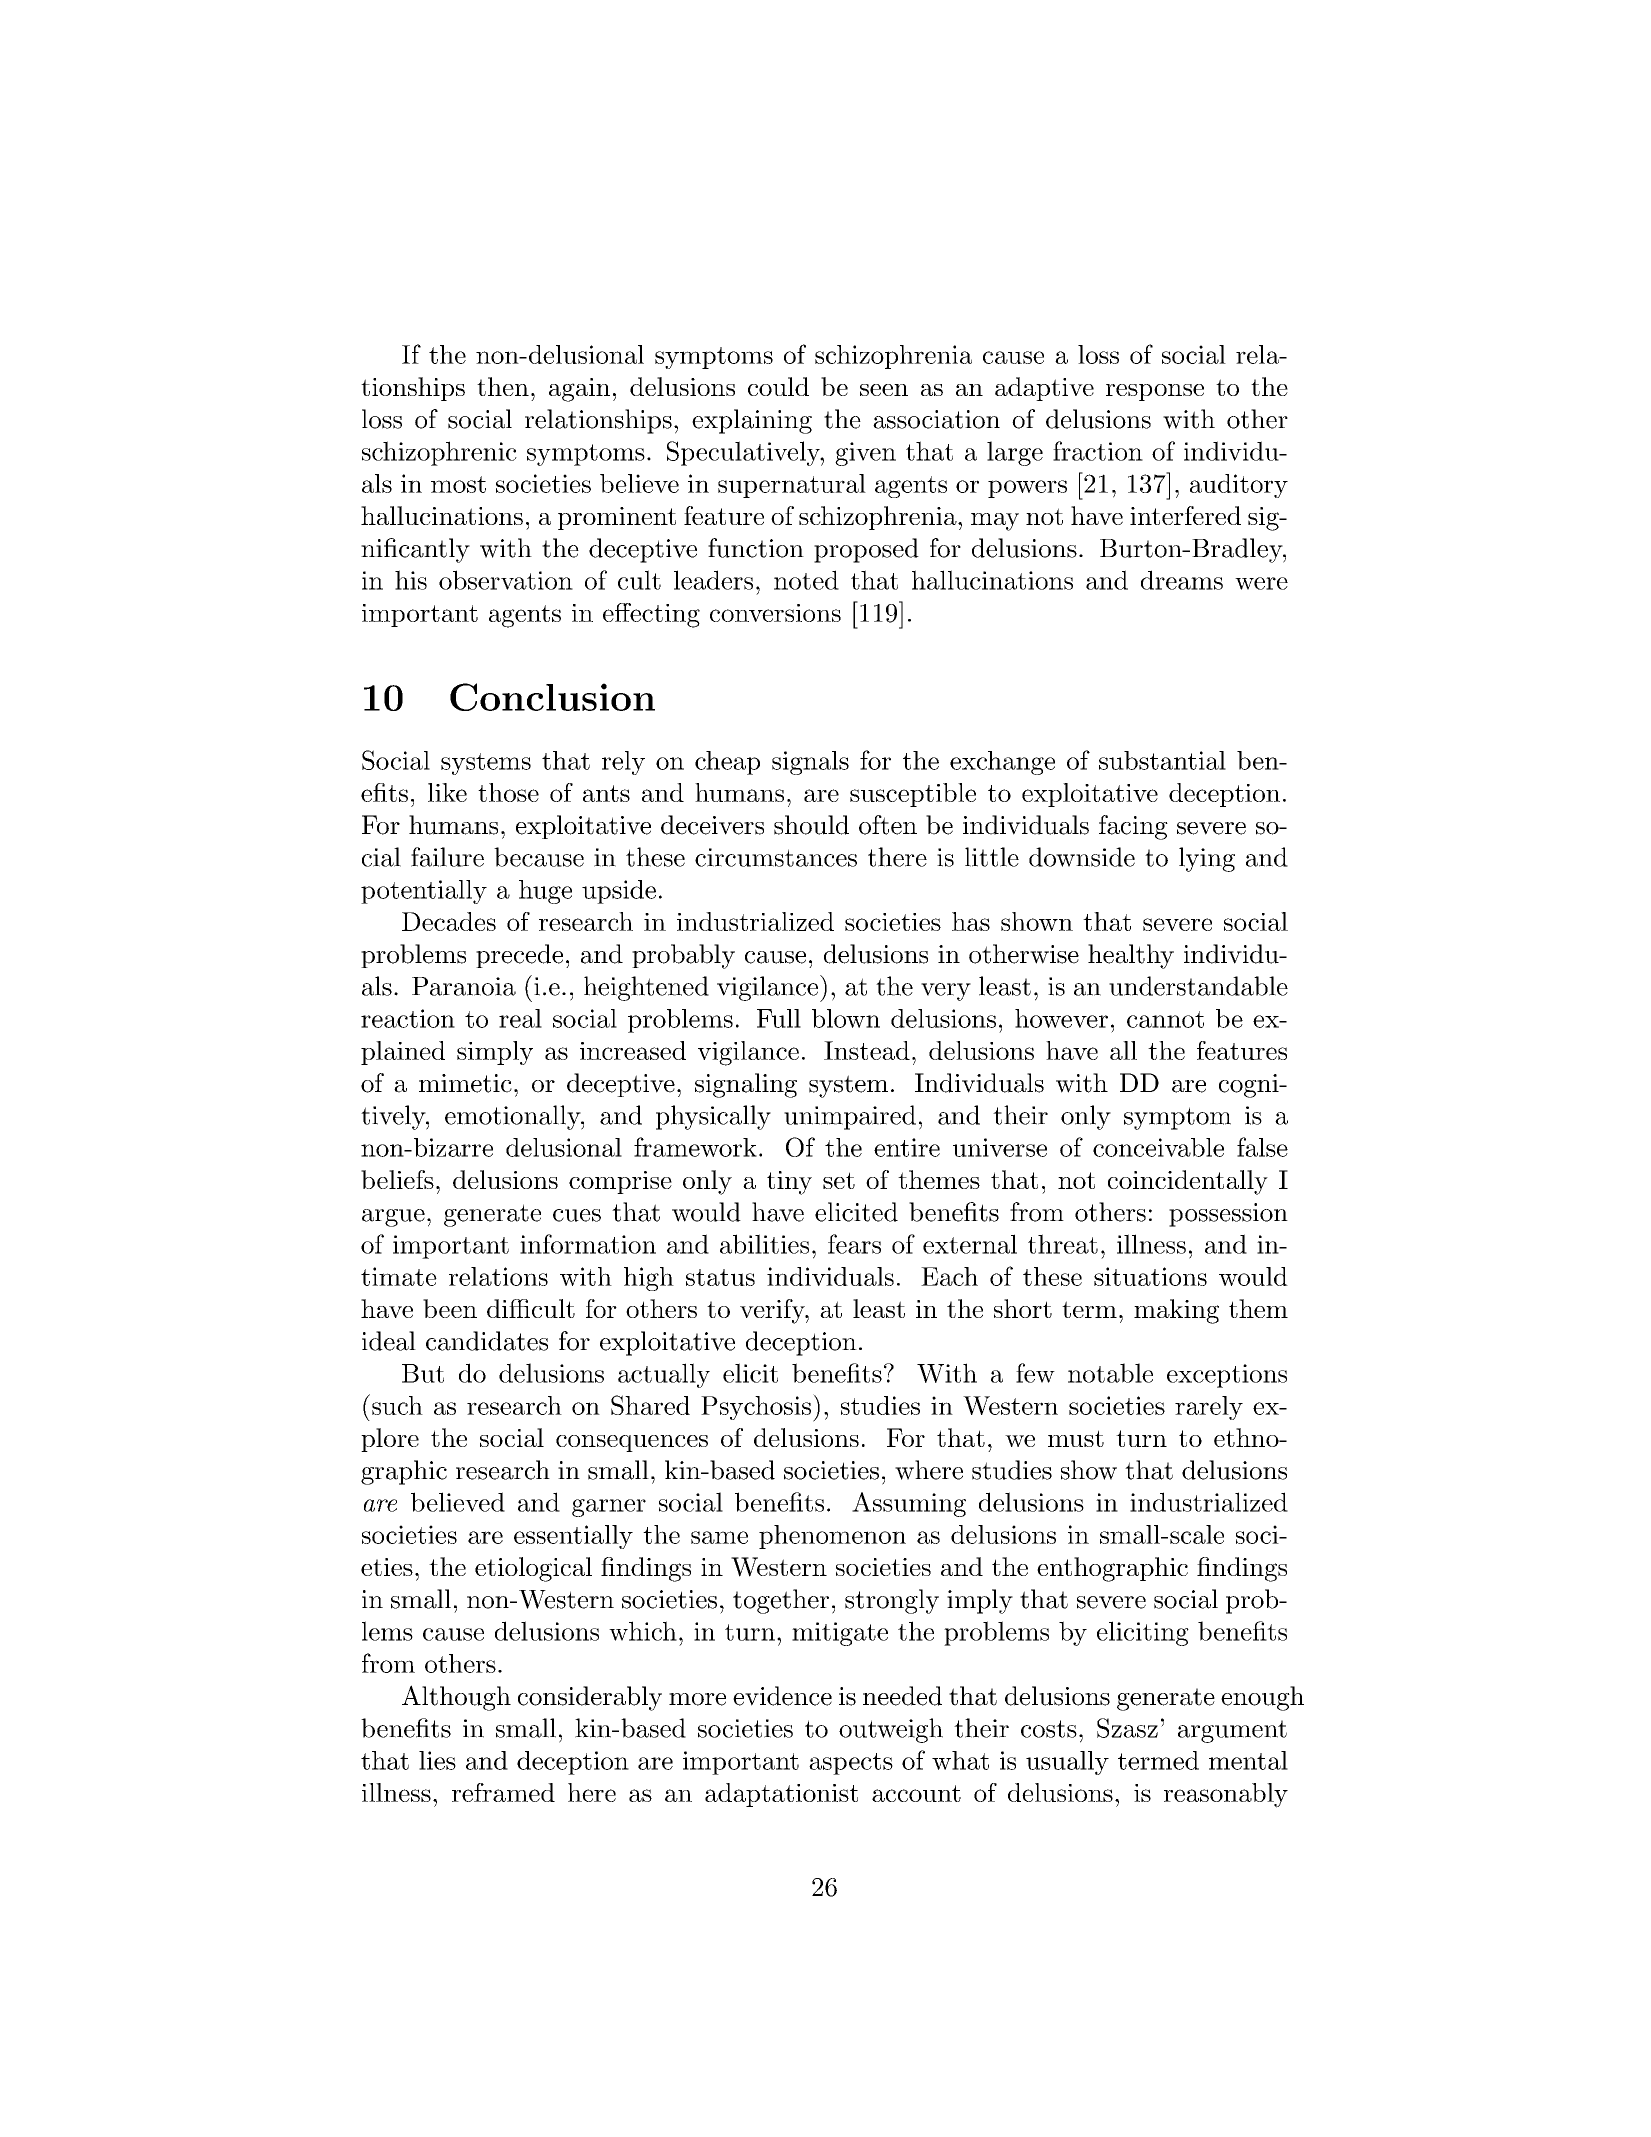  Describe the element at coordinates (1131, 956) in the image. I see `healthy` at that location.
